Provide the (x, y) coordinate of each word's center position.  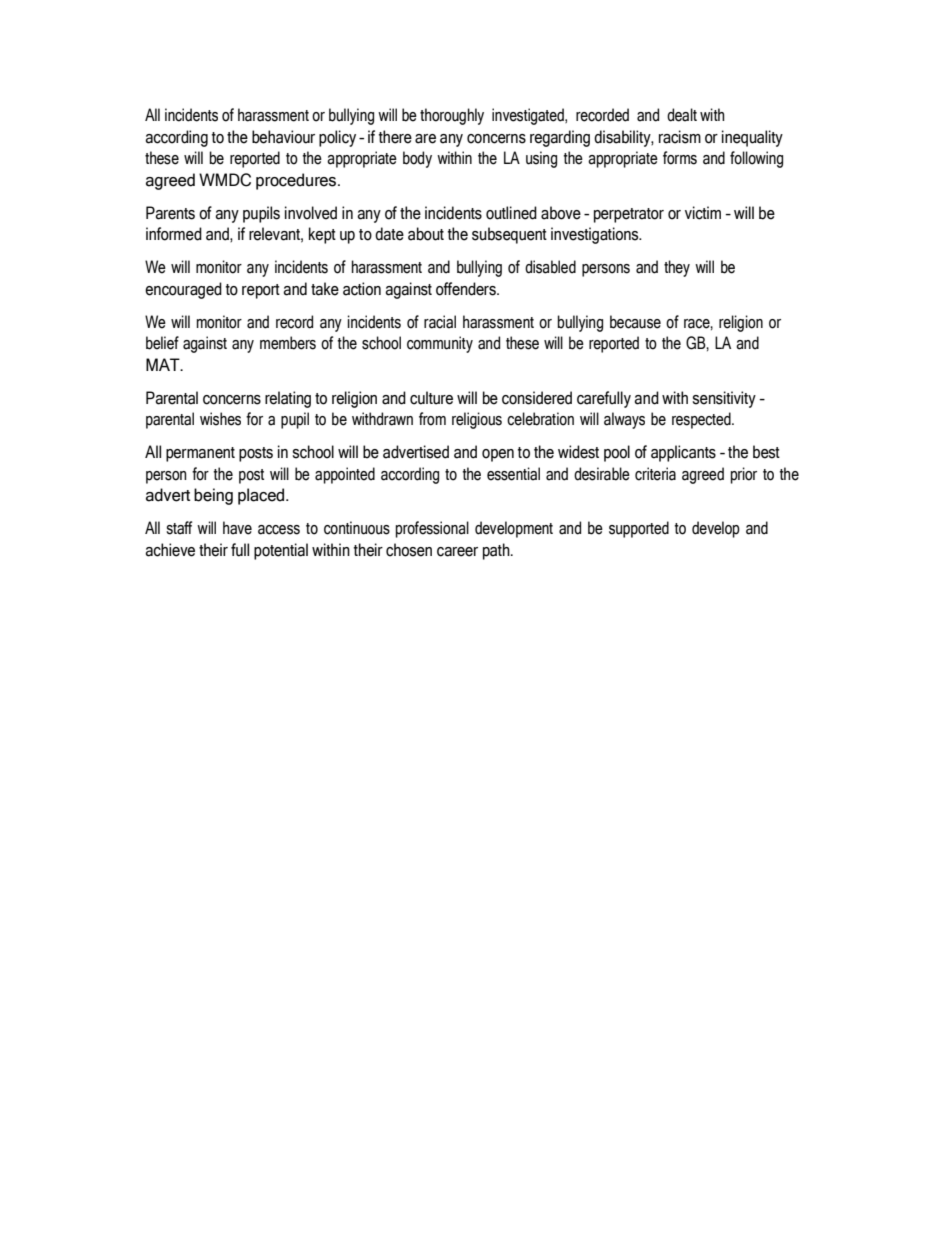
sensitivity (724, 399)
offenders (467, 289)
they (677, 268)
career (457, 552)
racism (680, 137)
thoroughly (452, 116)
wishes (220, 419)
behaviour (283, 137)
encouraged (183, 290)
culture (431, 398)
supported (639, 529)
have (237, 528)
